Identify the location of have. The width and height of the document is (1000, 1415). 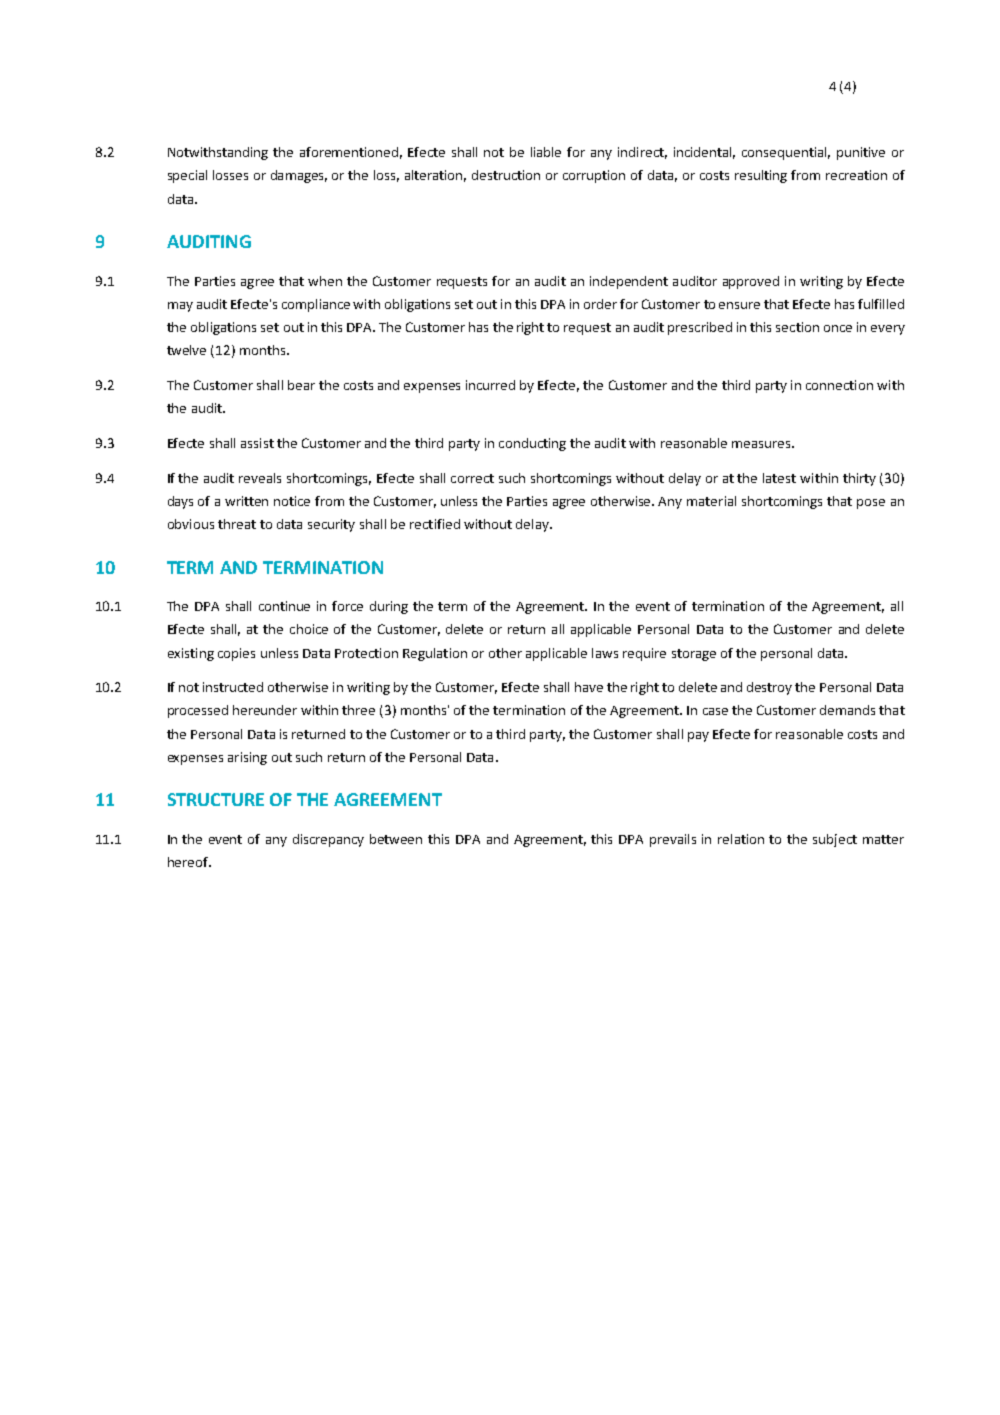
(589, 687).
